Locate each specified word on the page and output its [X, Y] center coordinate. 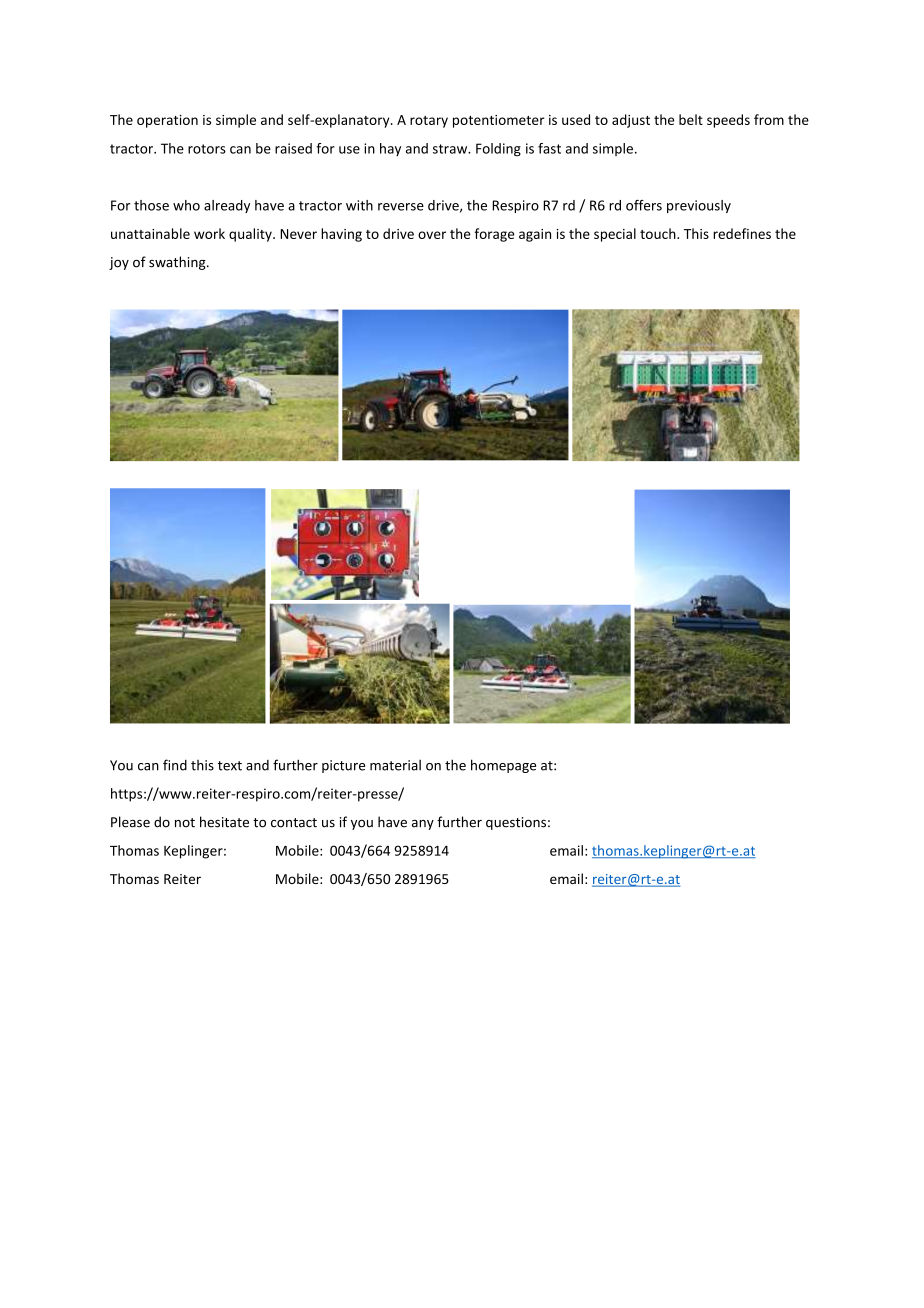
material [395, 765]
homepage [503, 766]
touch [659, 233]
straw [451, 149]
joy [119, 263]
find [175, 765]
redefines [742, 233]
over [432, 235]
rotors [207, 149]
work [209, 233]
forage [494, 235]
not [185, 823]
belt [691, 119]
